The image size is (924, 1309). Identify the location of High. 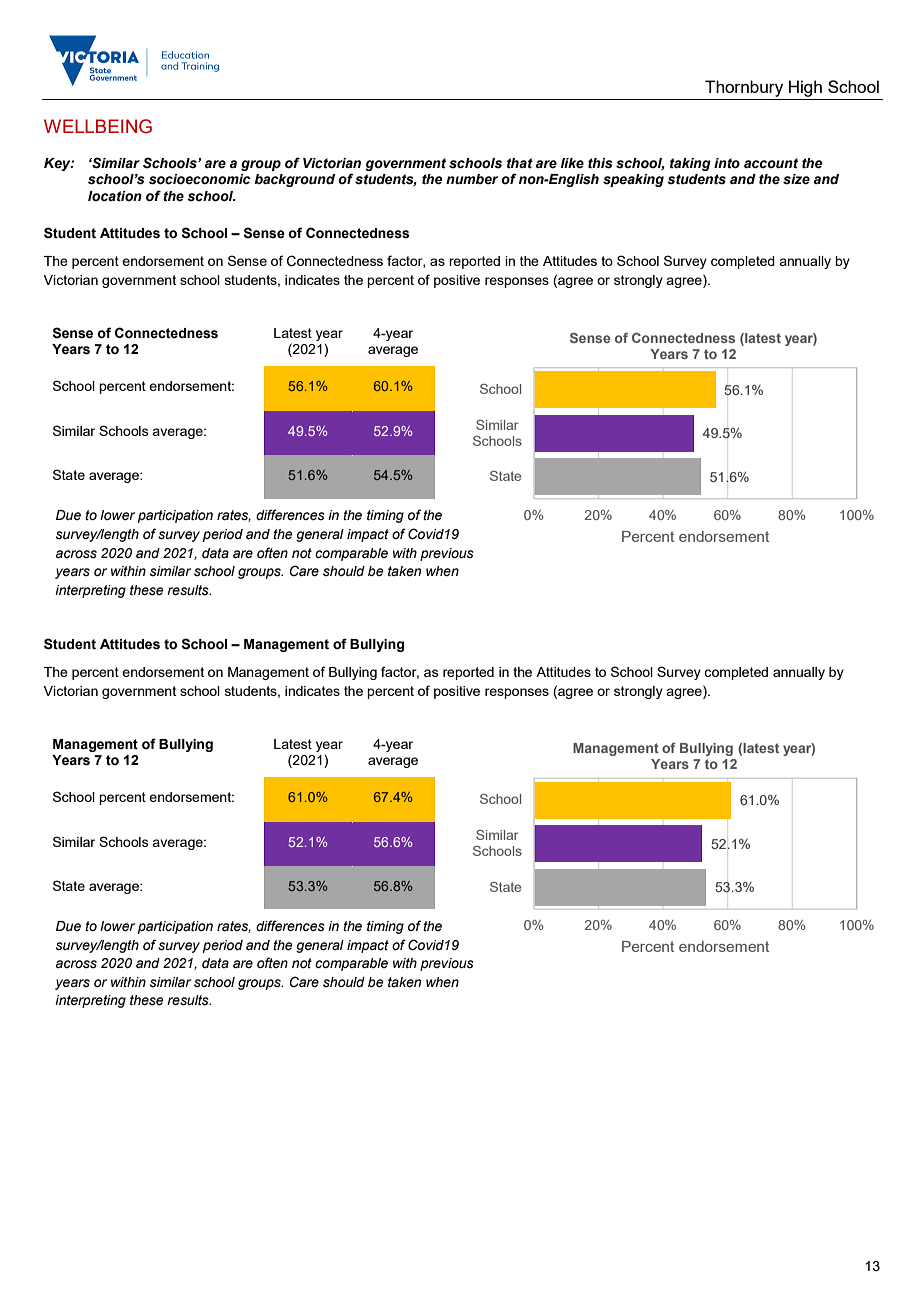
(805, 88).
